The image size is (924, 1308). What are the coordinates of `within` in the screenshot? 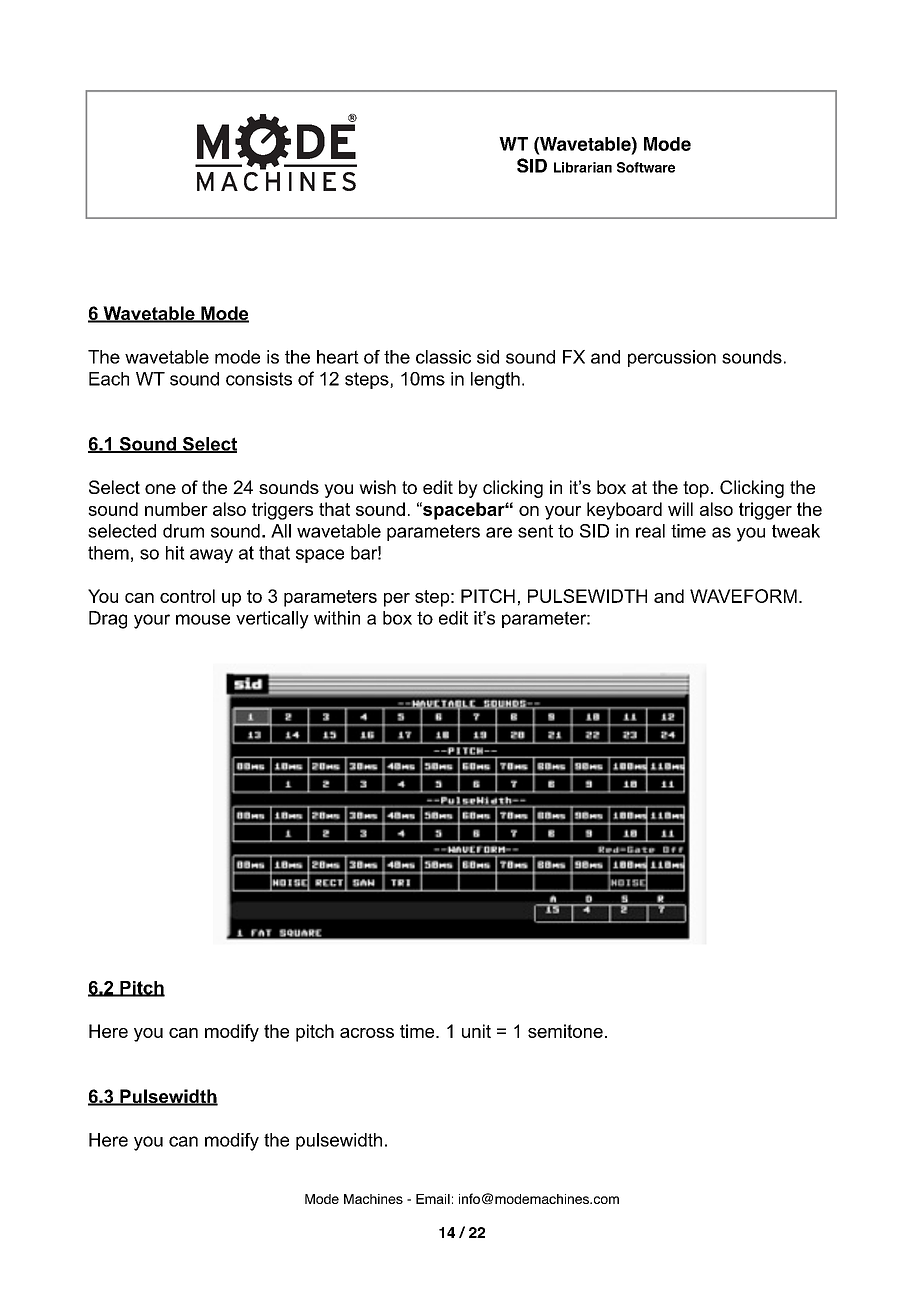 It's located at (337, 618).
